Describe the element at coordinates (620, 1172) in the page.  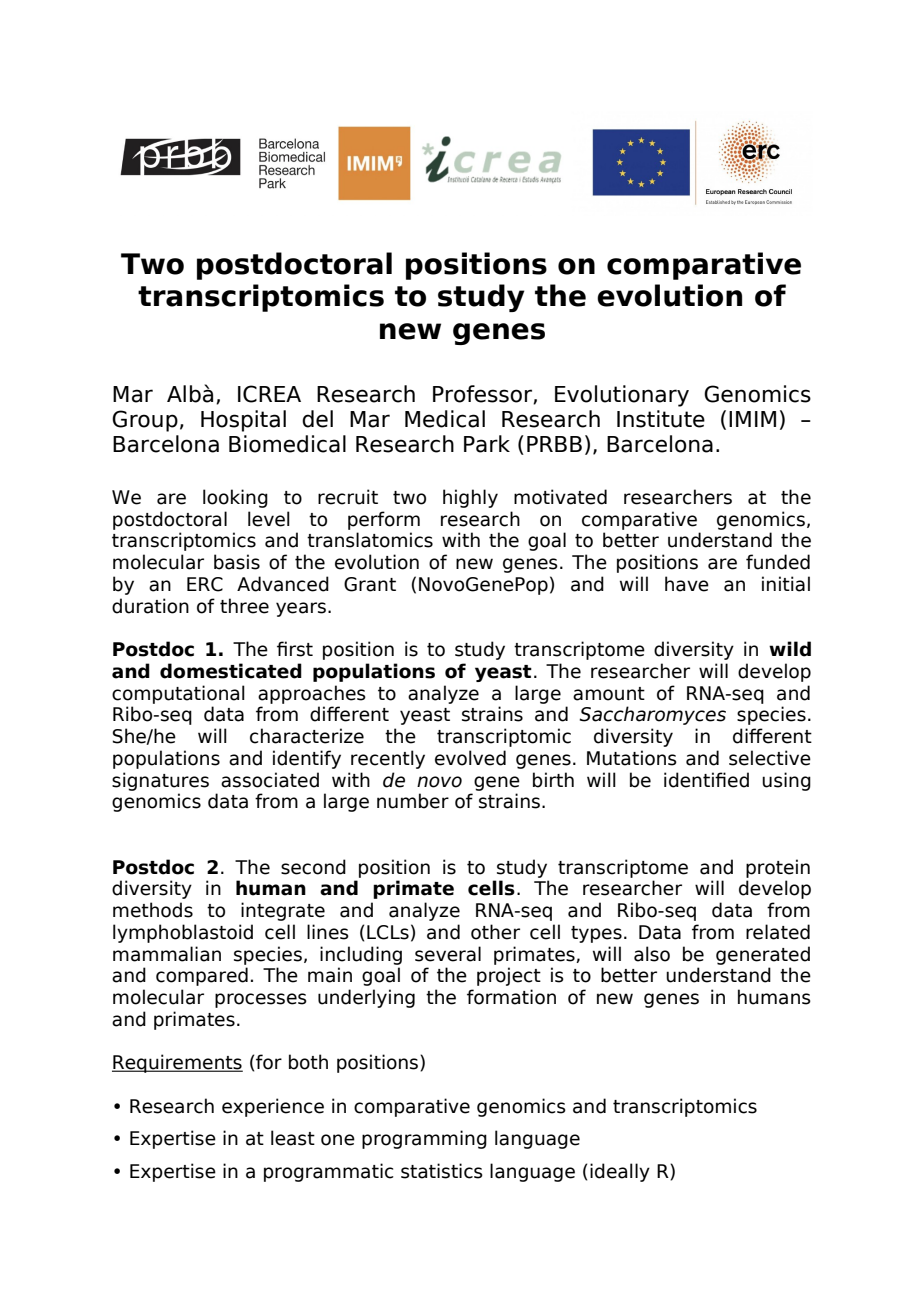
I see `ideally` at that location.
